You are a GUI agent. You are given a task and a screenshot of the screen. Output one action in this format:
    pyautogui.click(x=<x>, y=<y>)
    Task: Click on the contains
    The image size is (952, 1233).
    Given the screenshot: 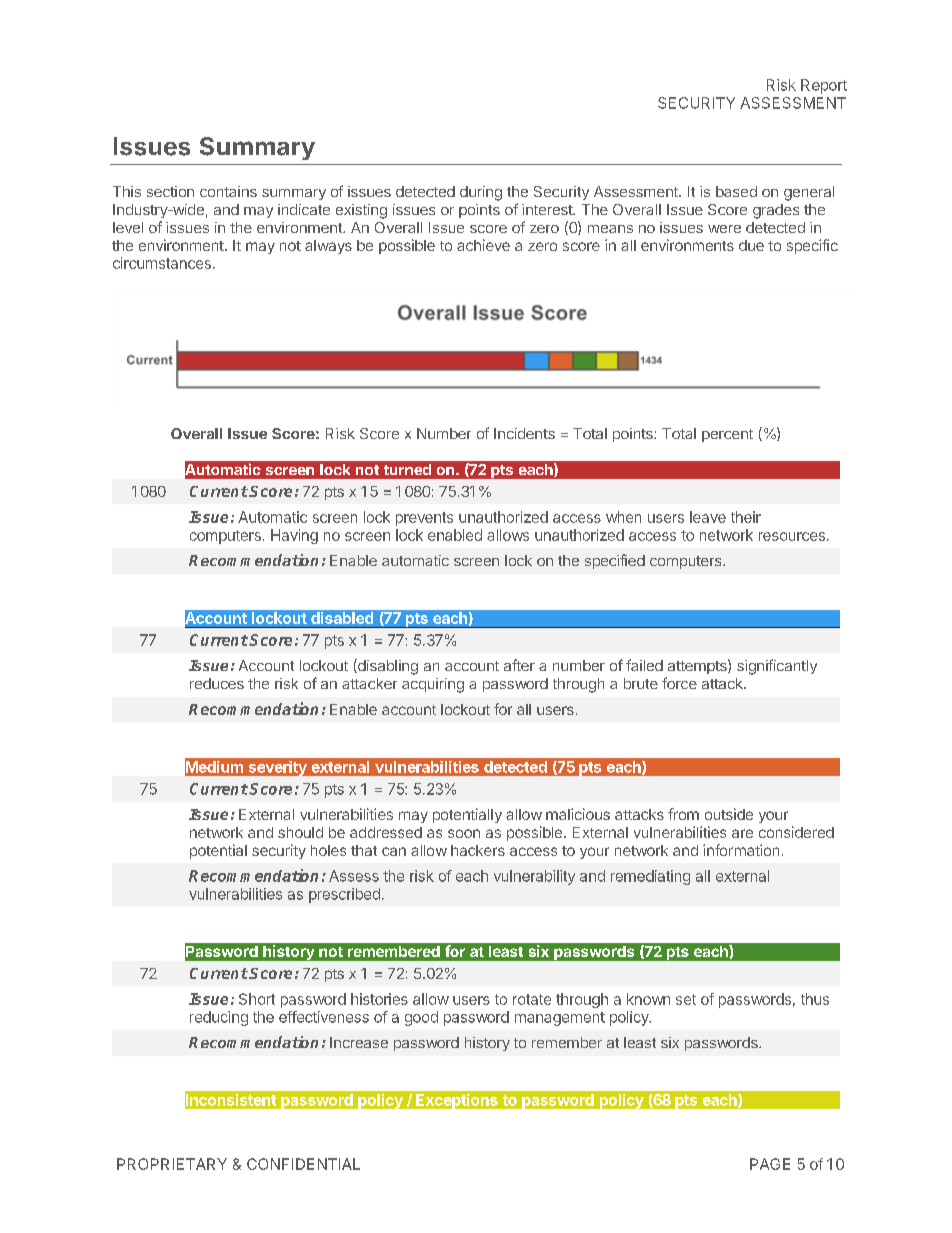 What is the action you would take?
    pyautogui.click(x=228, y=191)
